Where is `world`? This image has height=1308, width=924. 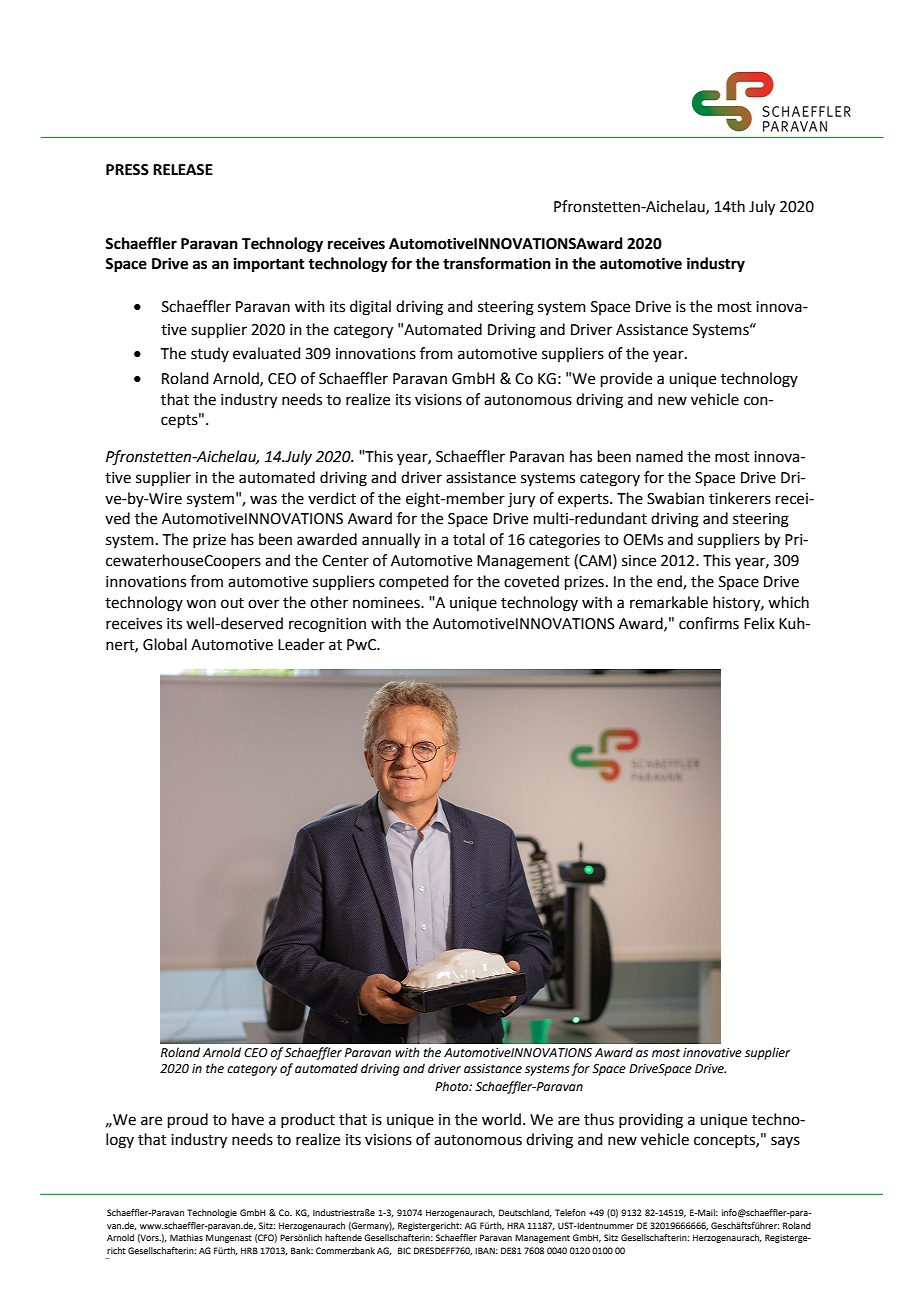
world is located at coordinates (501, 1119).
